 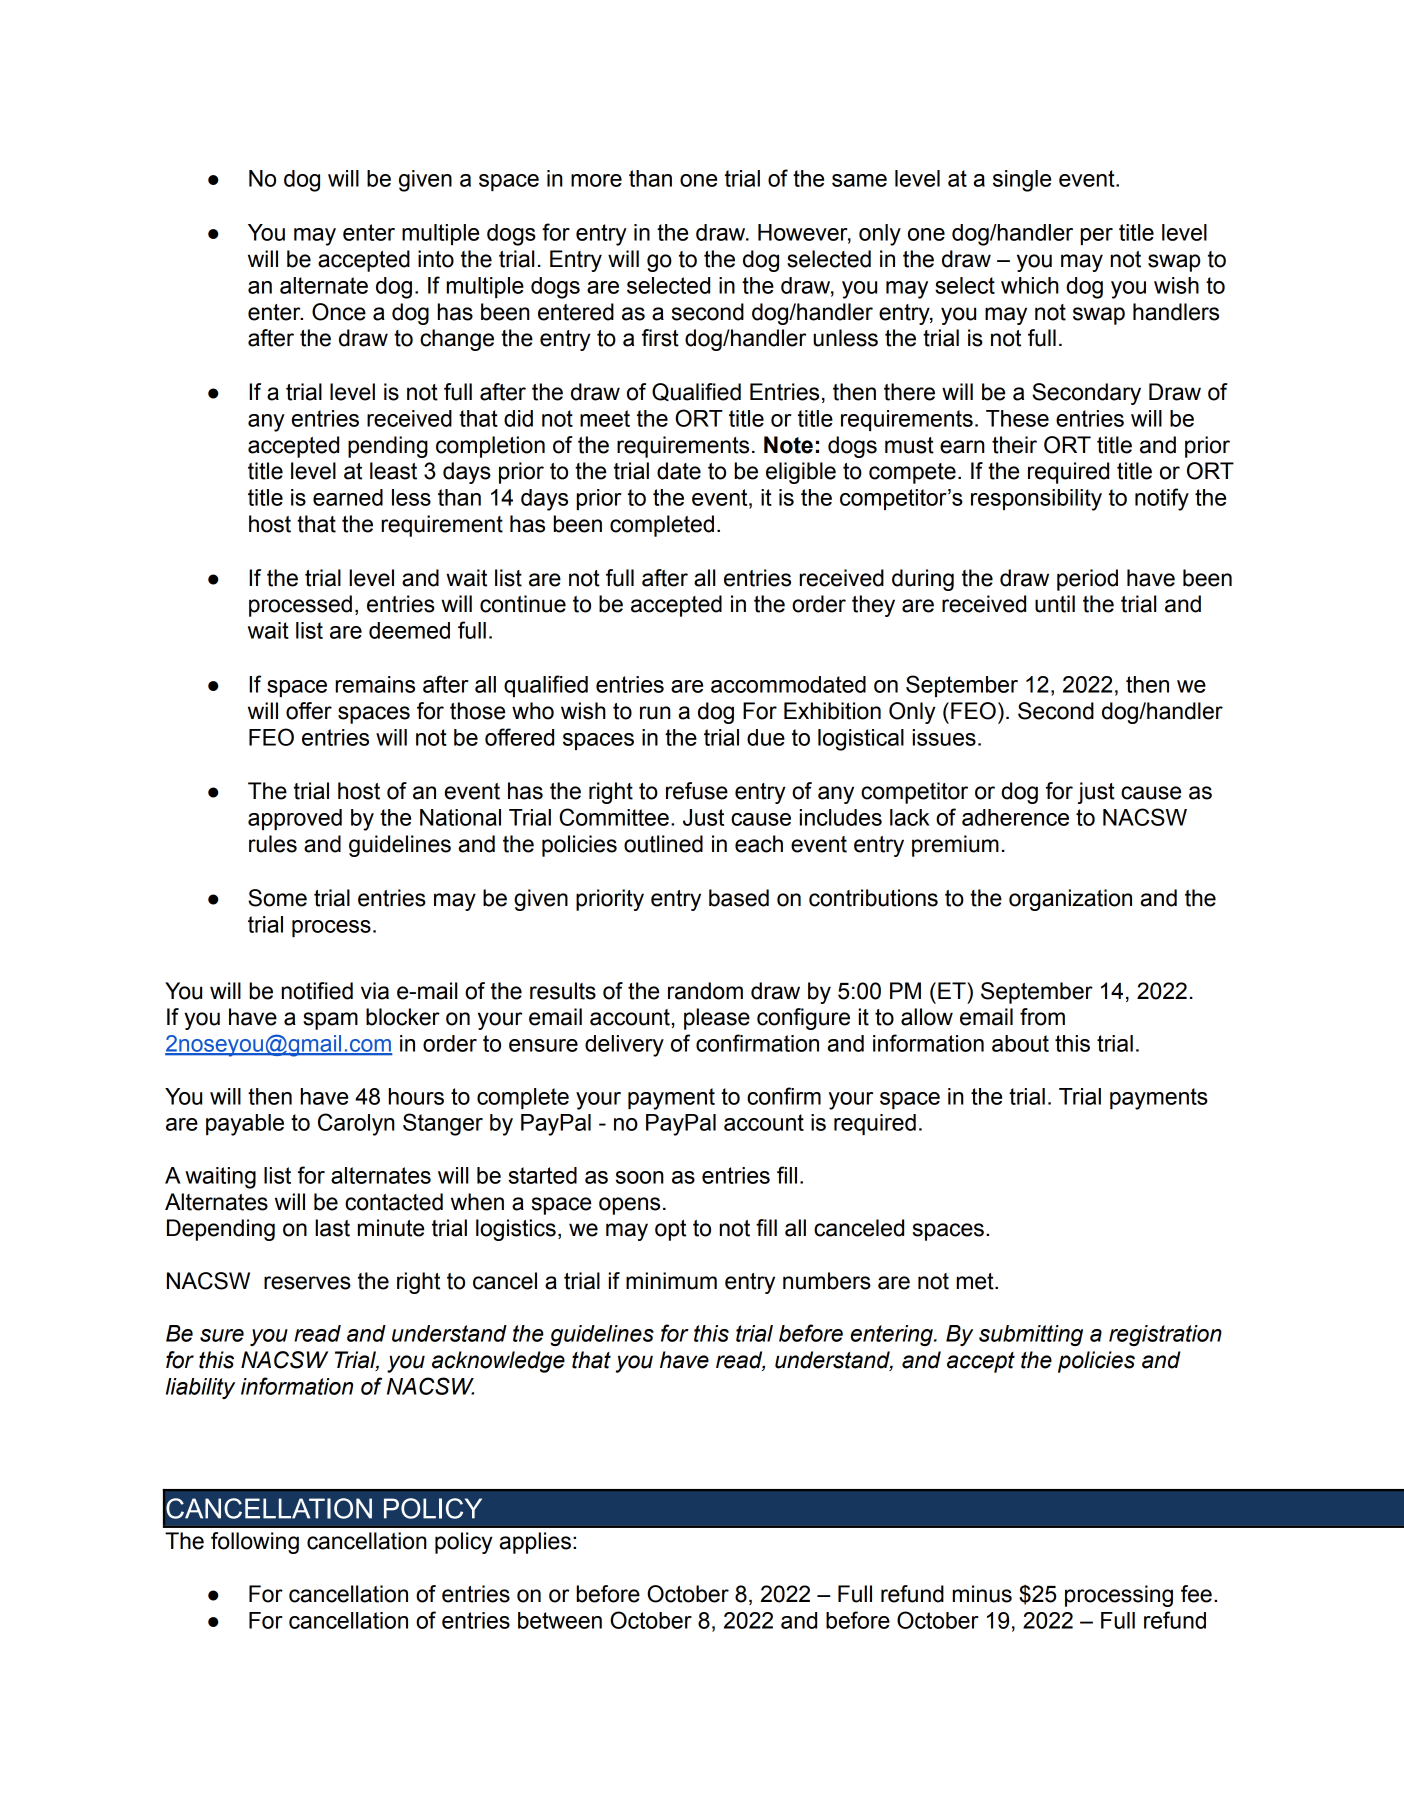 What do you see at coordinates (307, 1283) in the document?
I see `reserves` at bounding box center [307, 1283].
